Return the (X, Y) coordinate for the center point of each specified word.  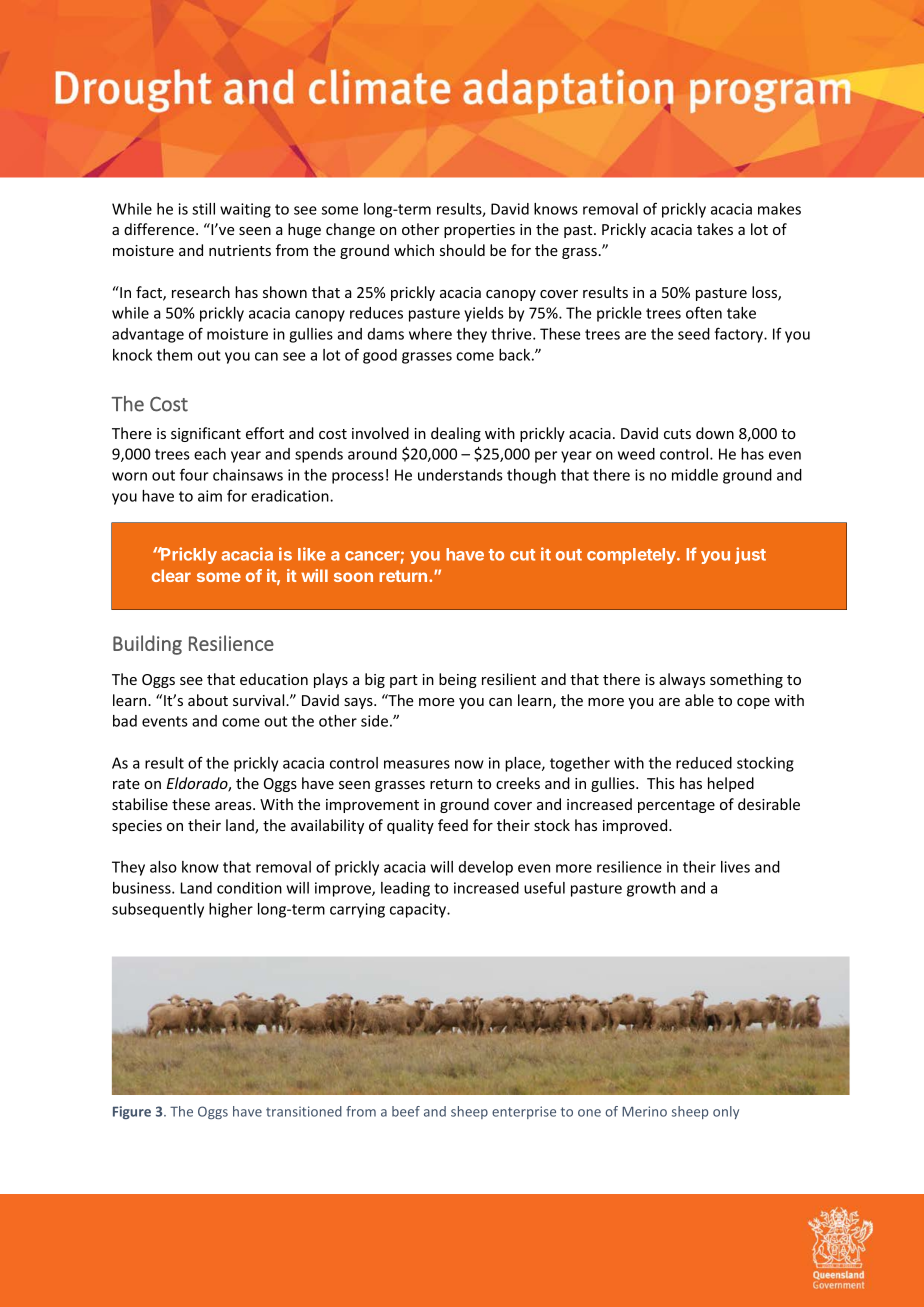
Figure (132, 1112)
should (462, 250)
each (210, 454)
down (715, 433)
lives (735, 867)
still (203, 209)
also (163, 867)
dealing (456, 434)
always (682, 680)
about (208, 700)
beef (406, 1111)
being (458, 680)
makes (779, 209)
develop (486, 868)
